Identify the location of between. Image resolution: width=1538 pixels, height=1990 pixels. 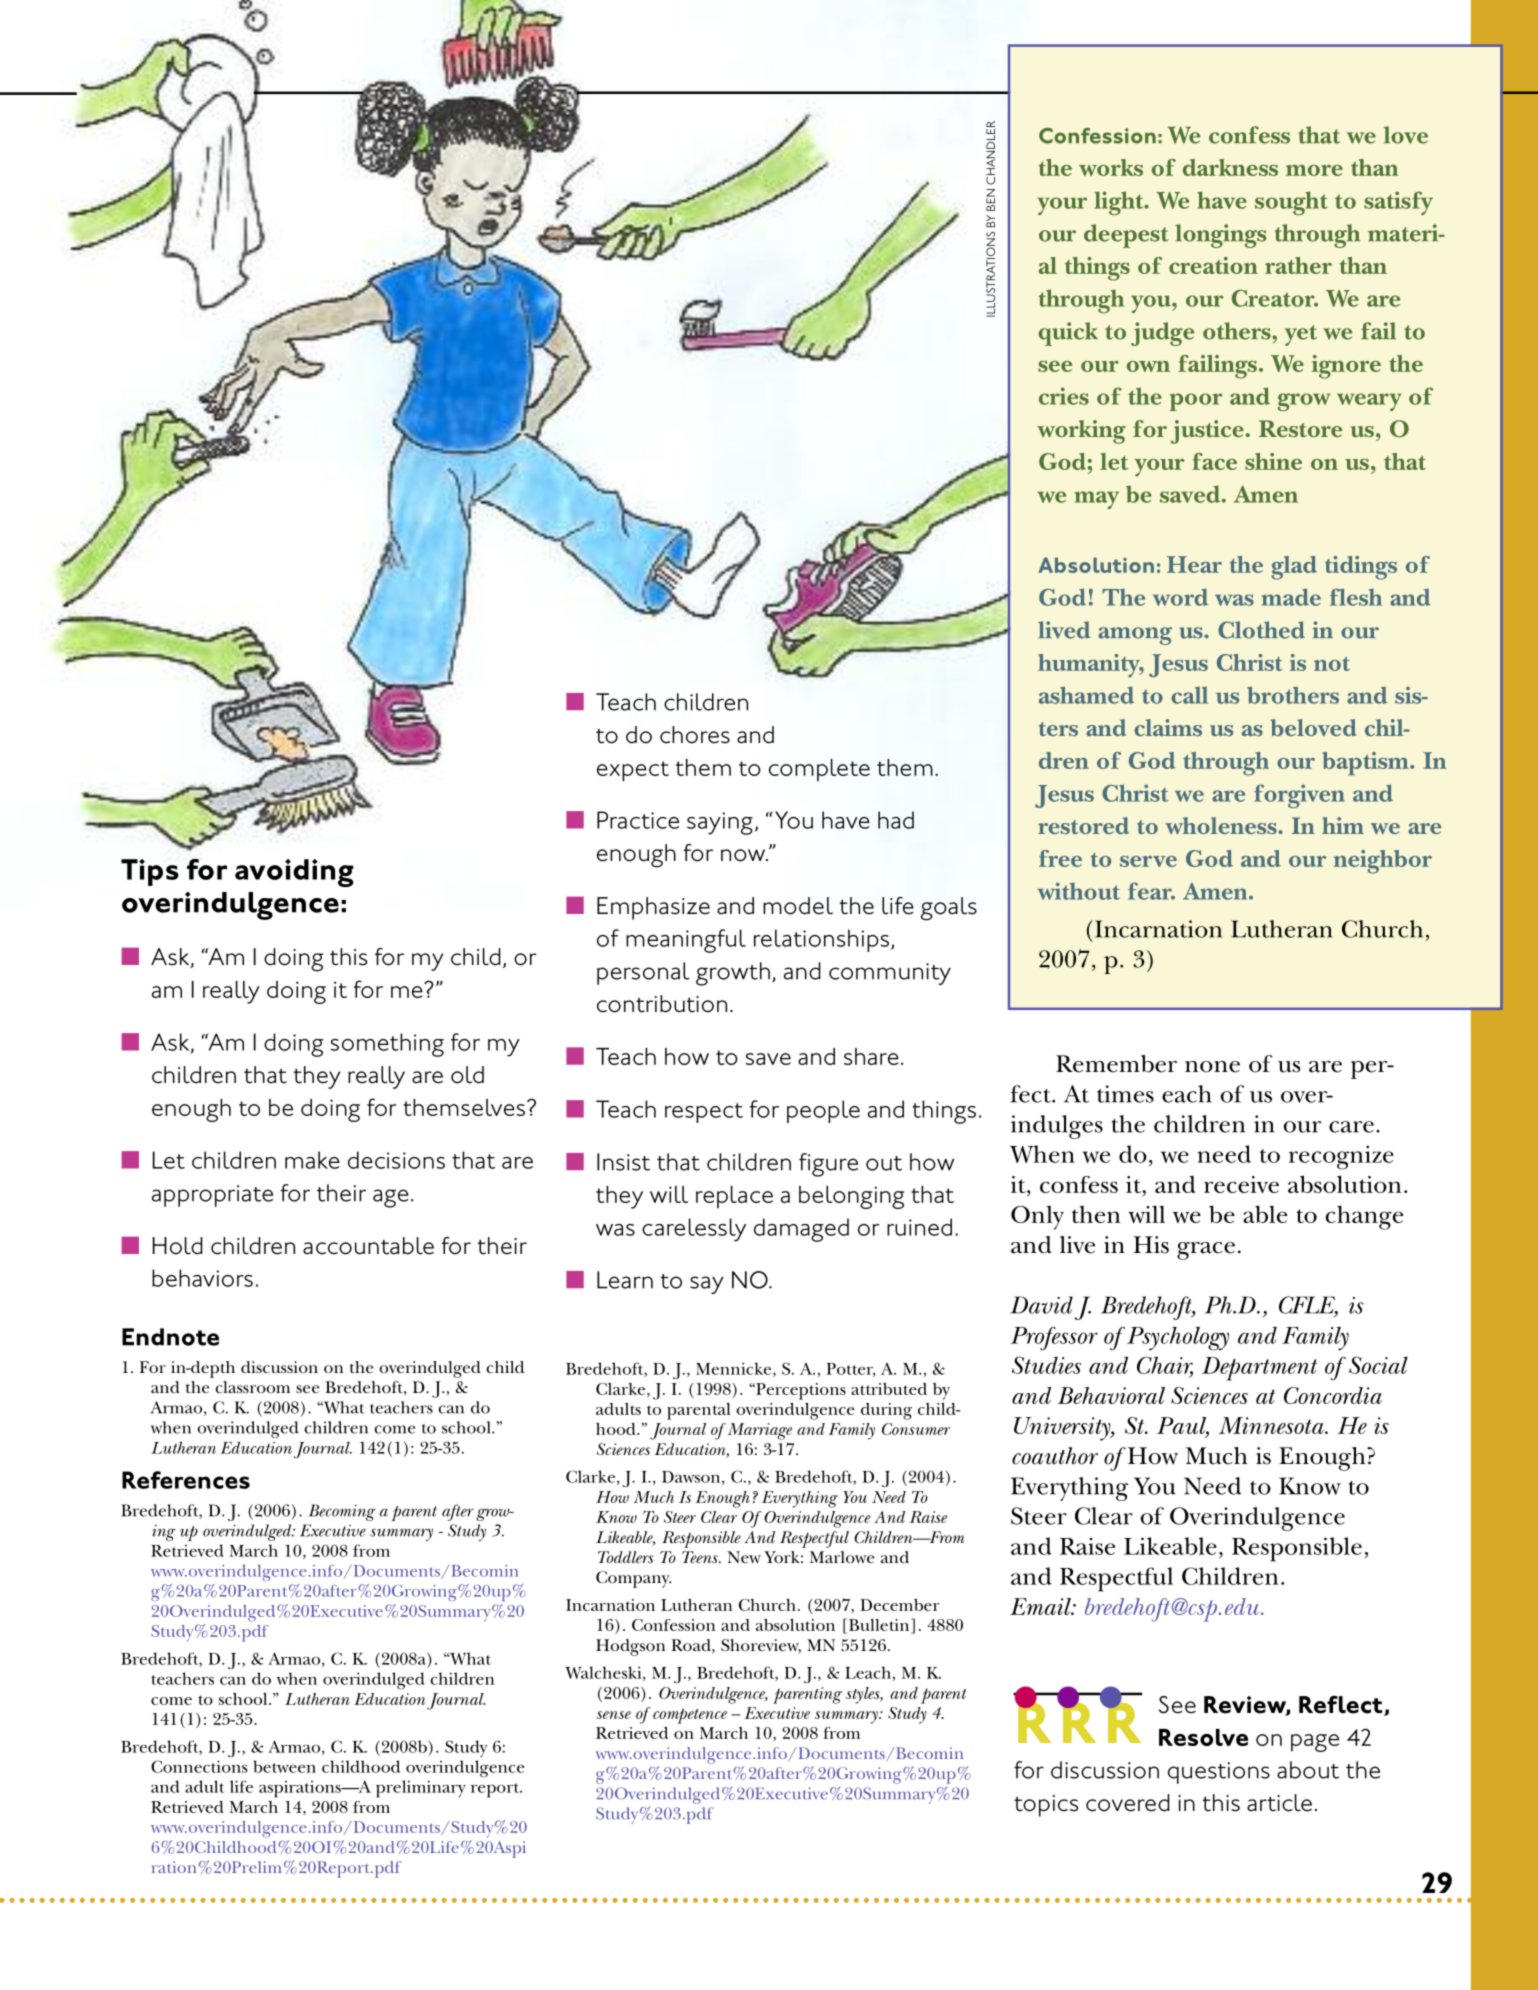
(284, 1766).
